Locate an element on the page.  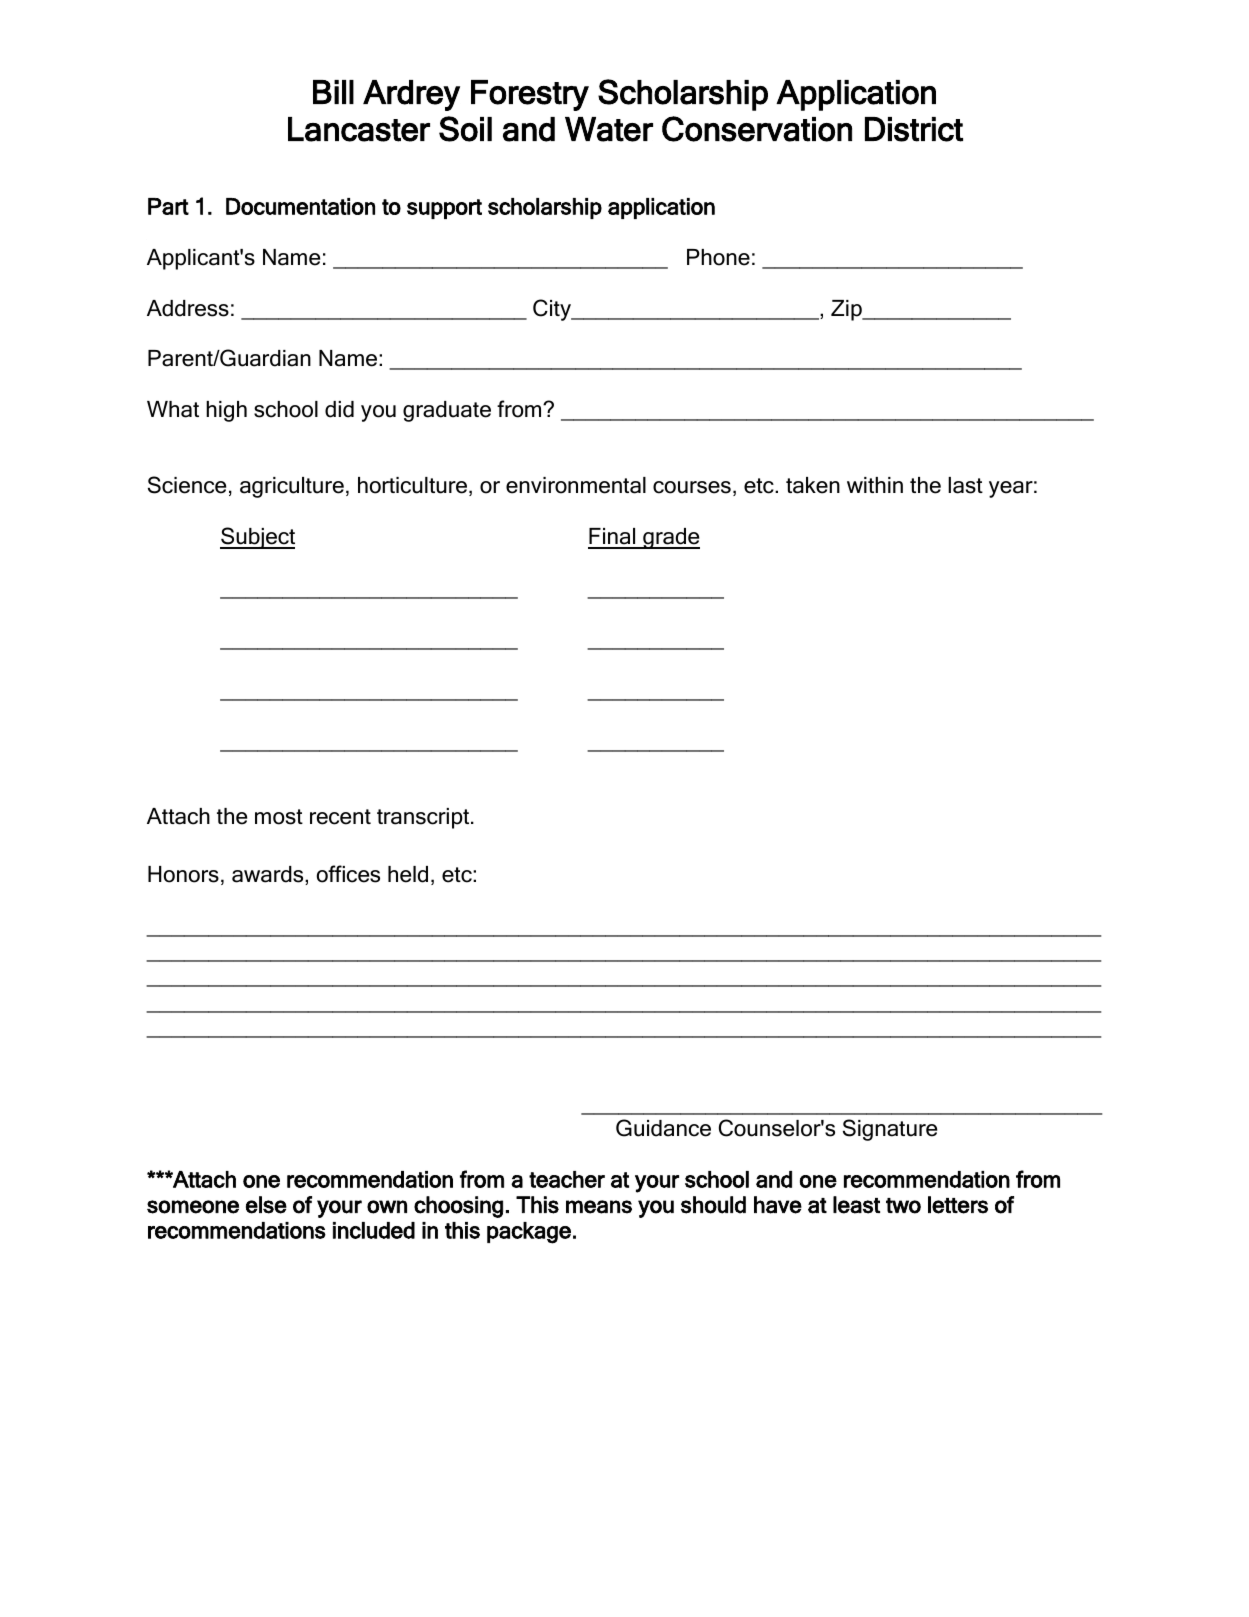
awards is located at coordinates (269, 875).
